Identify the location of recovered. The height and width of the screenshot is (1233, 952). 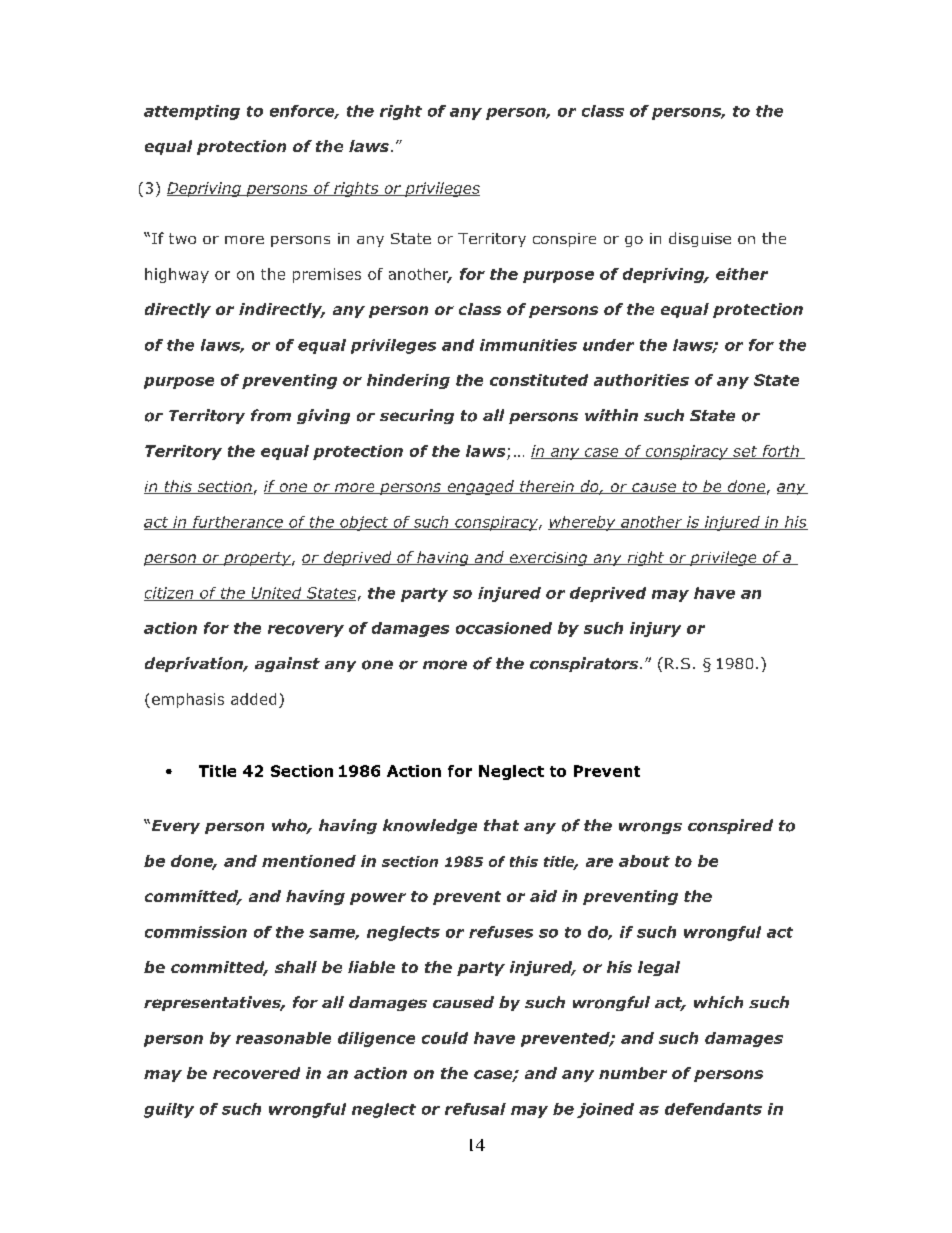
(256, 1073).
